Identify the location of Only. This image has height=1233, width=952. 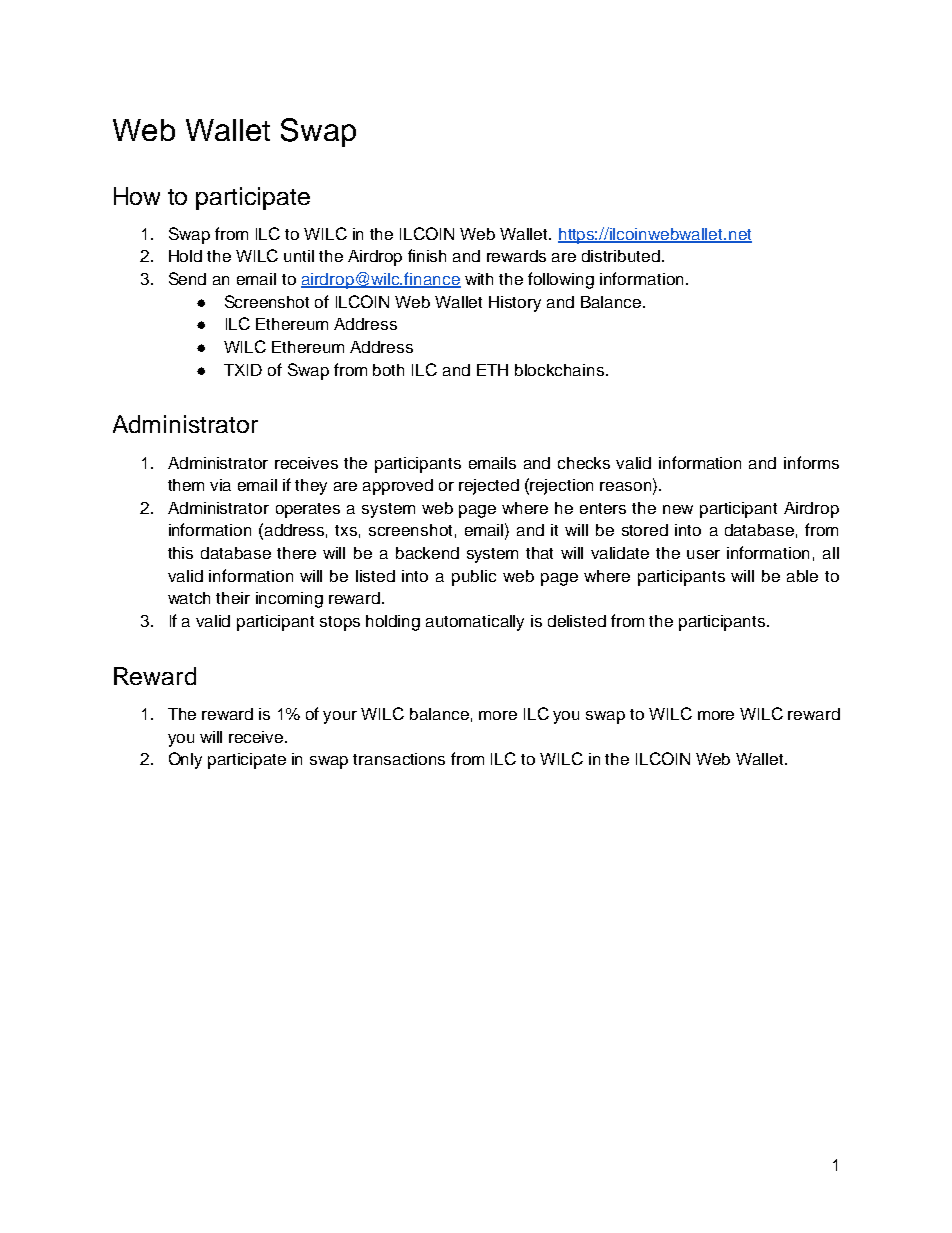
(185, 760).
